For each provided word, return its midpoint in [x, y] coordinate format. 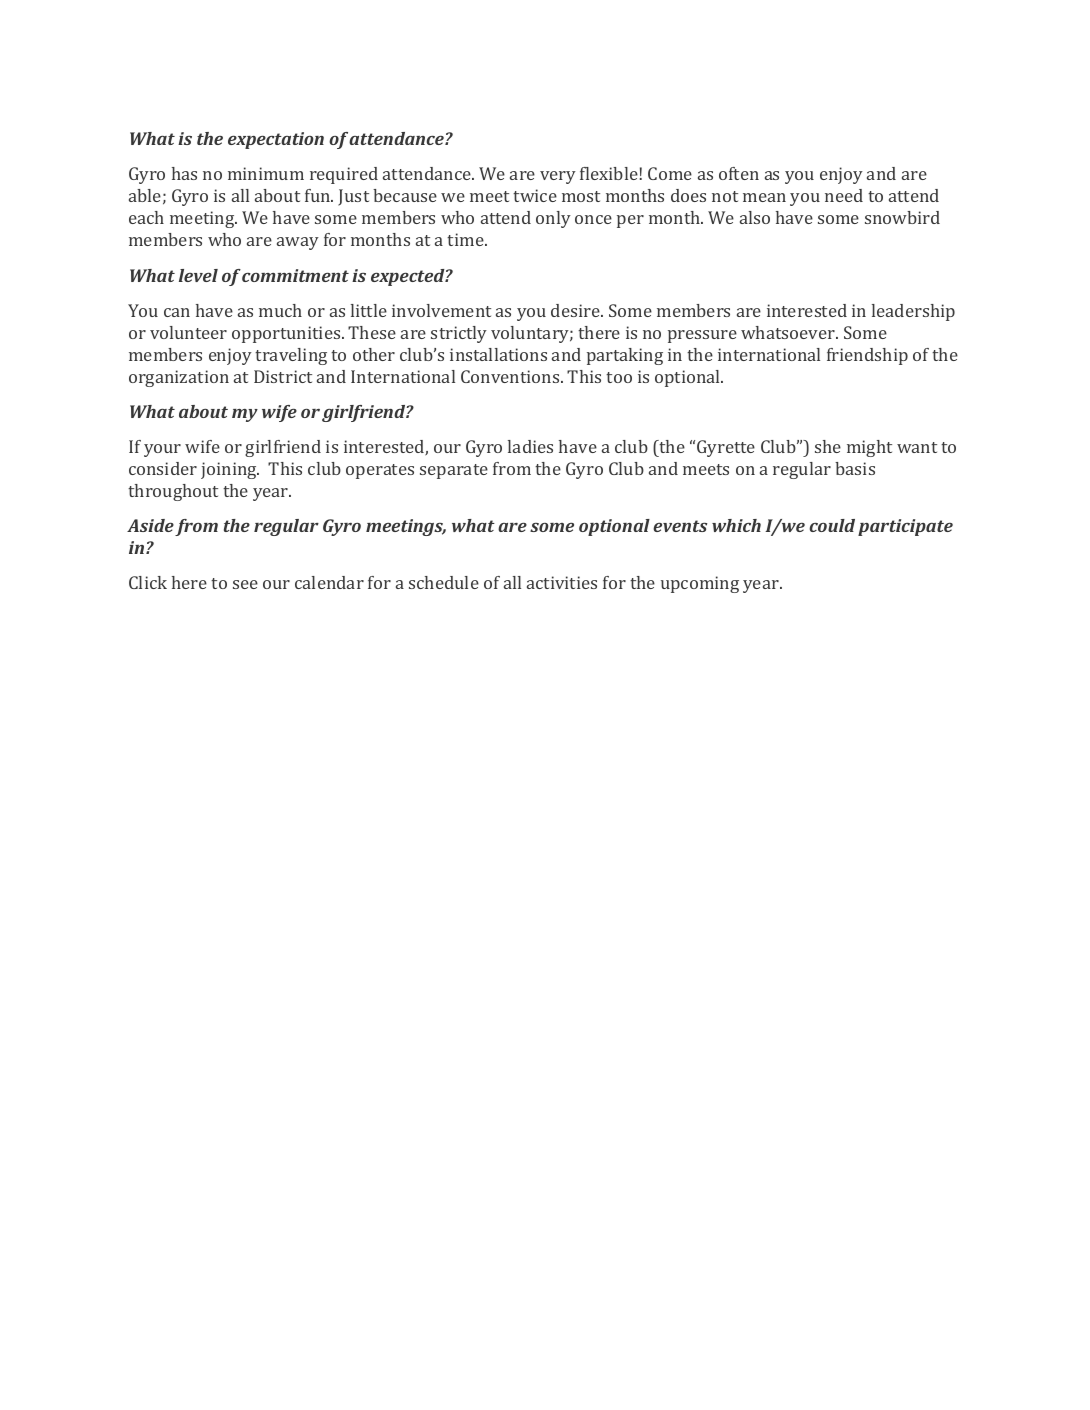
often [739, 173]
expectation [276, 140]
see [245, 584]
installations [498, 354]
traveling [291, 356]
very [558, 177]
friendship [867, 356]
